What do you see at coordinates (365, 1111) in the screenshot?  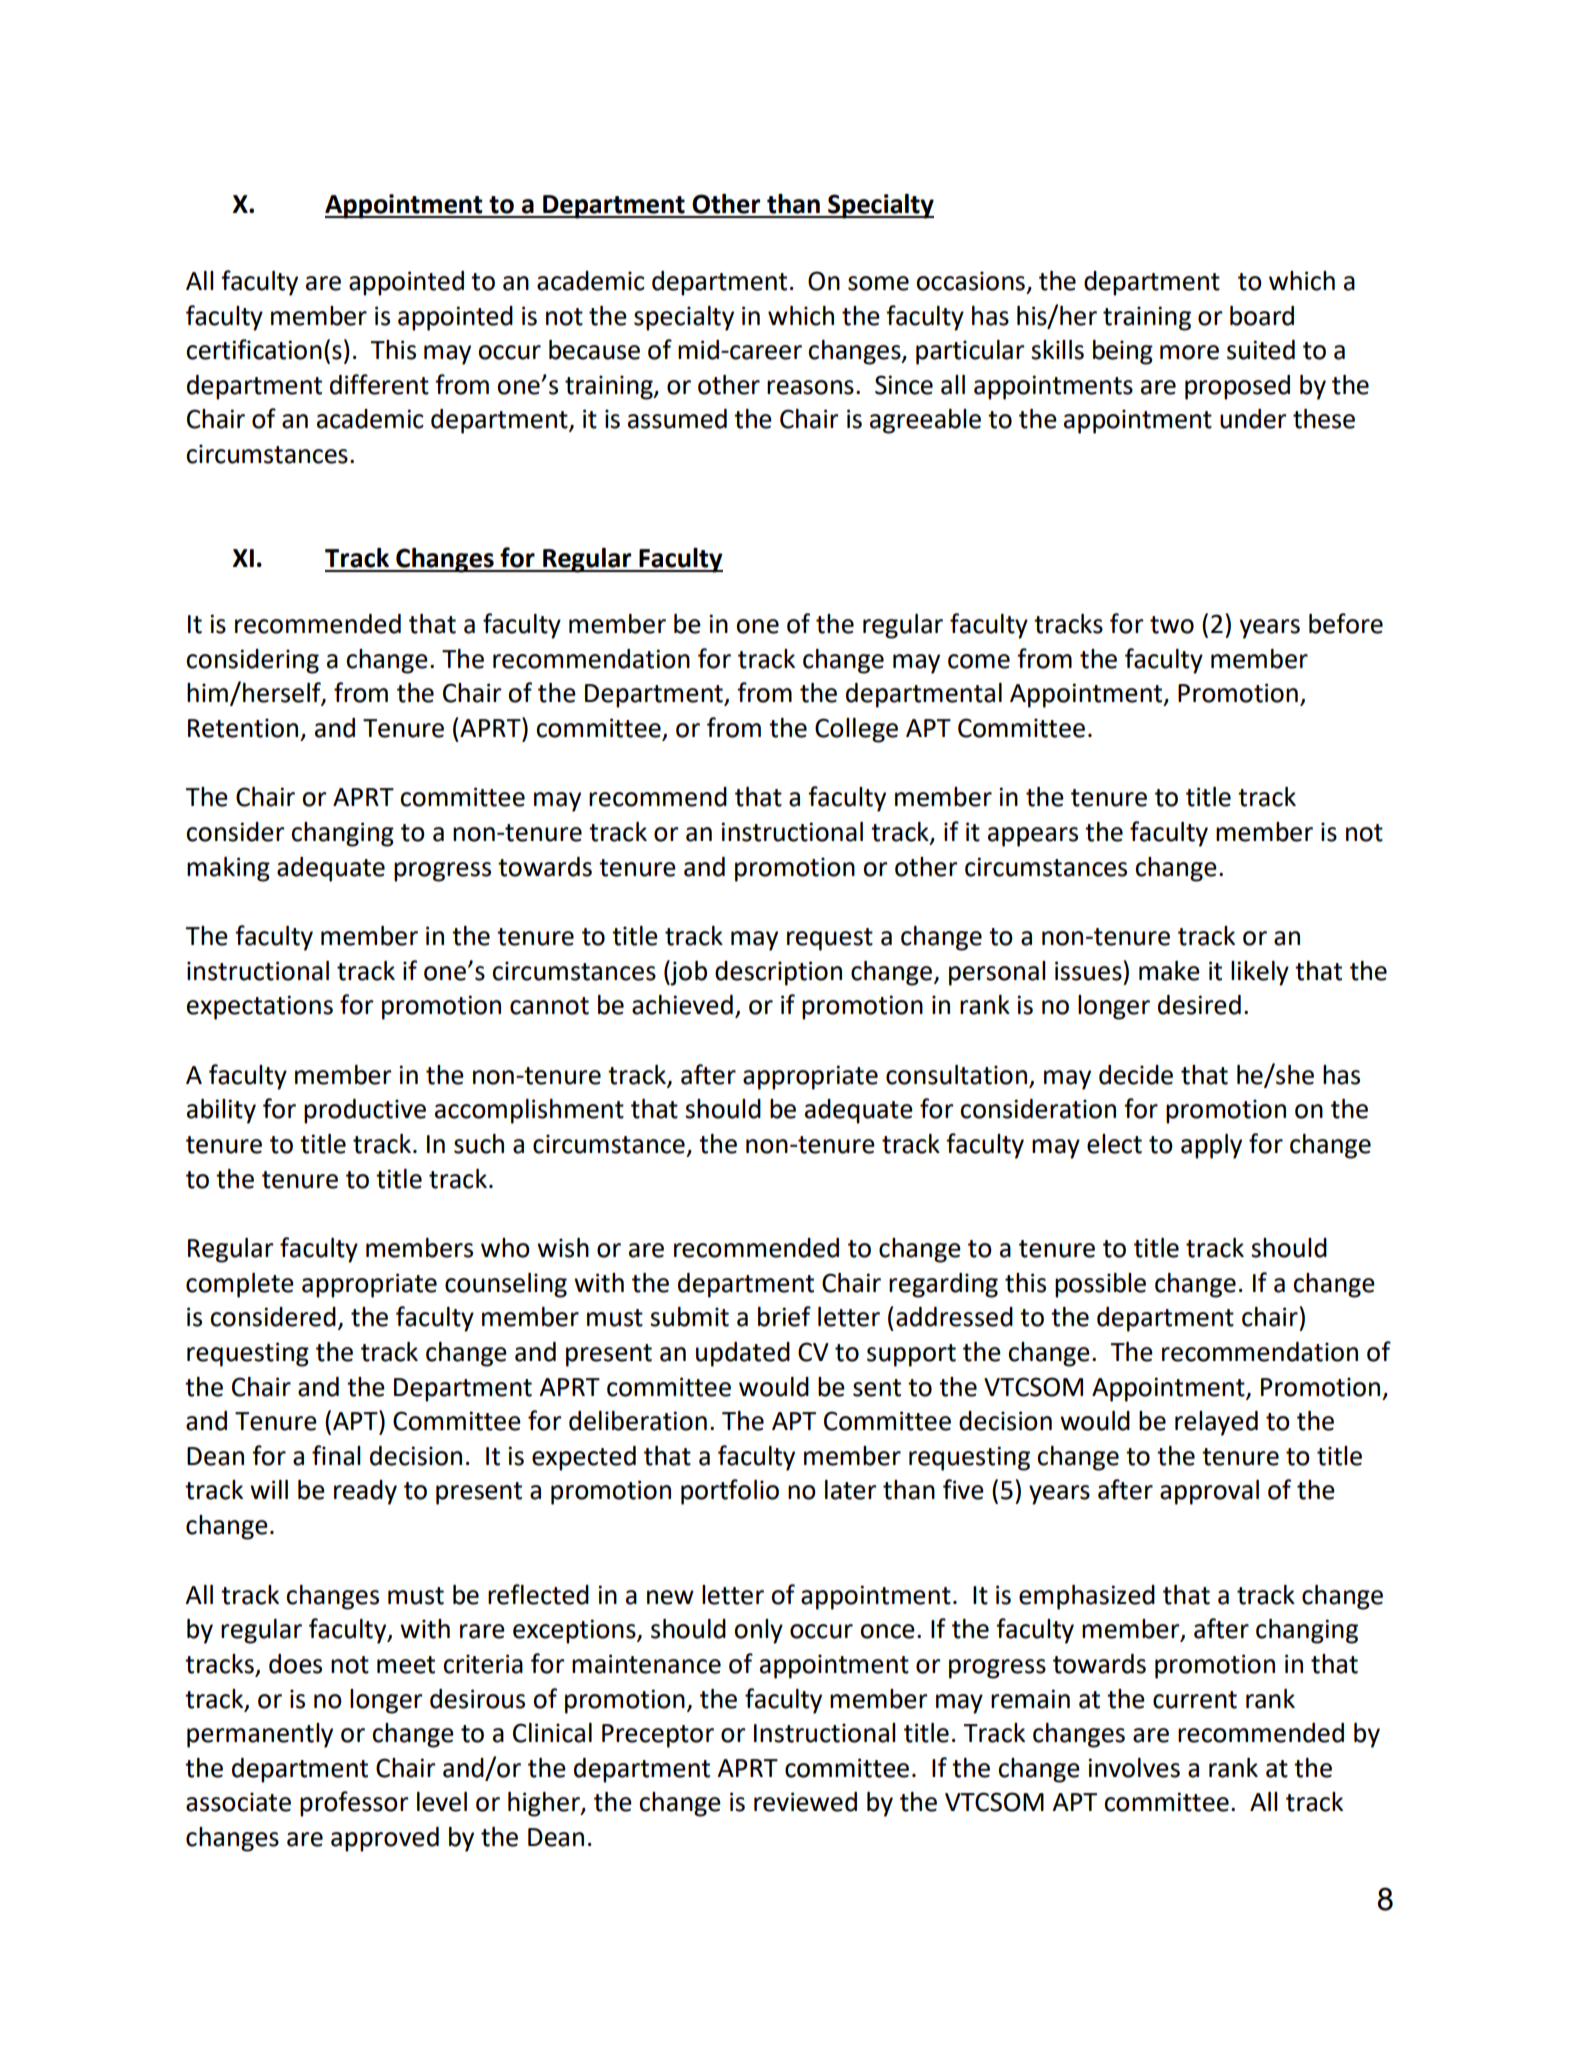 I see `productive` at bounding box center [365, 1111].
